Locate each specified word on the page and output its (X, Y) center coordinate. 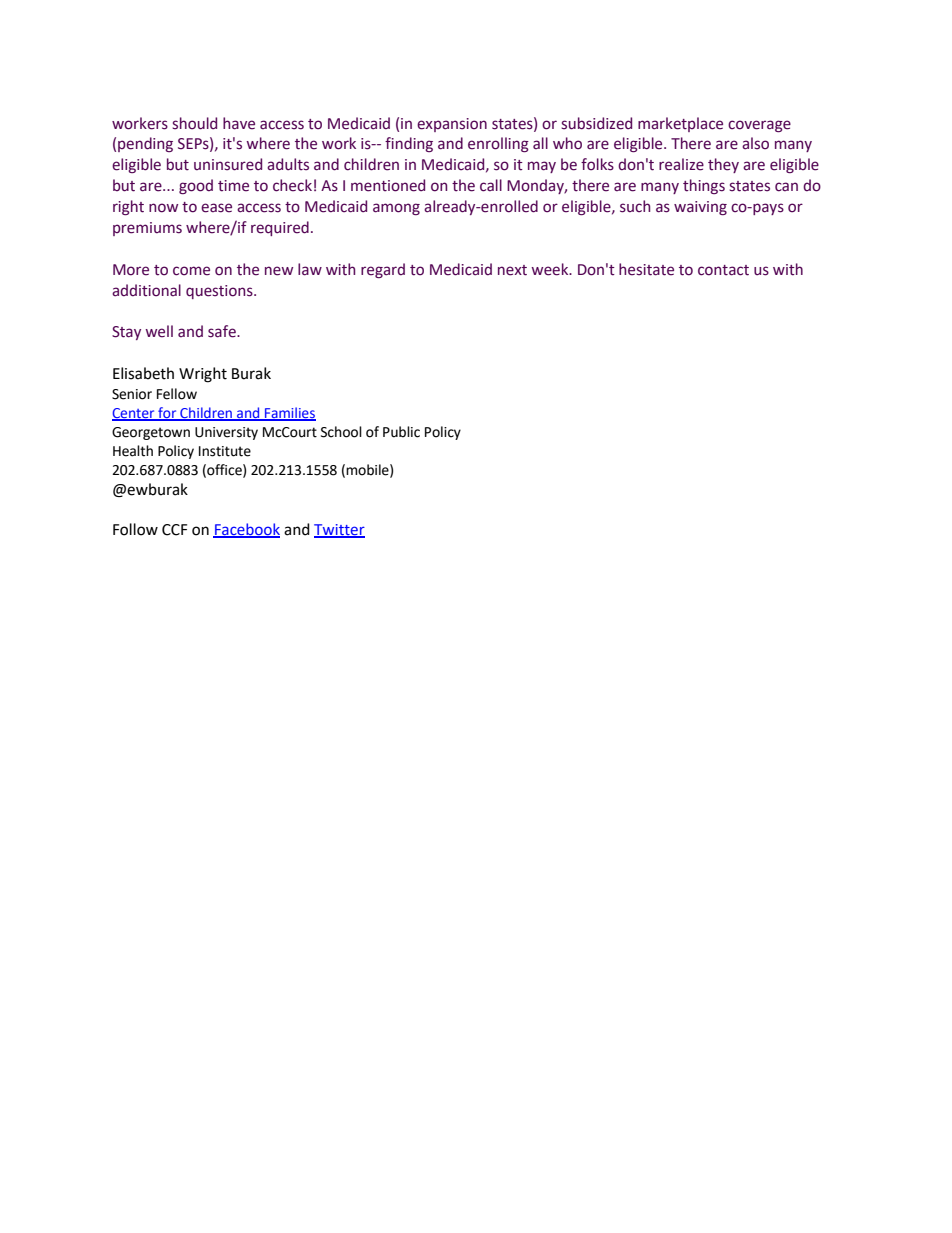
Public (401, 432)
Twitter (339, 531)
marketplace (680, 124)
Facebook (246, 530)
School (341, 432)
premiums (147, 229)
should (194, 123)
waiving (700, 208)
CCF (174, 530)
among (396, 209)
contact (723, 270)
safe (223, 331)
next (512, 270)
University (226, 433)
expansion (452, 125)
